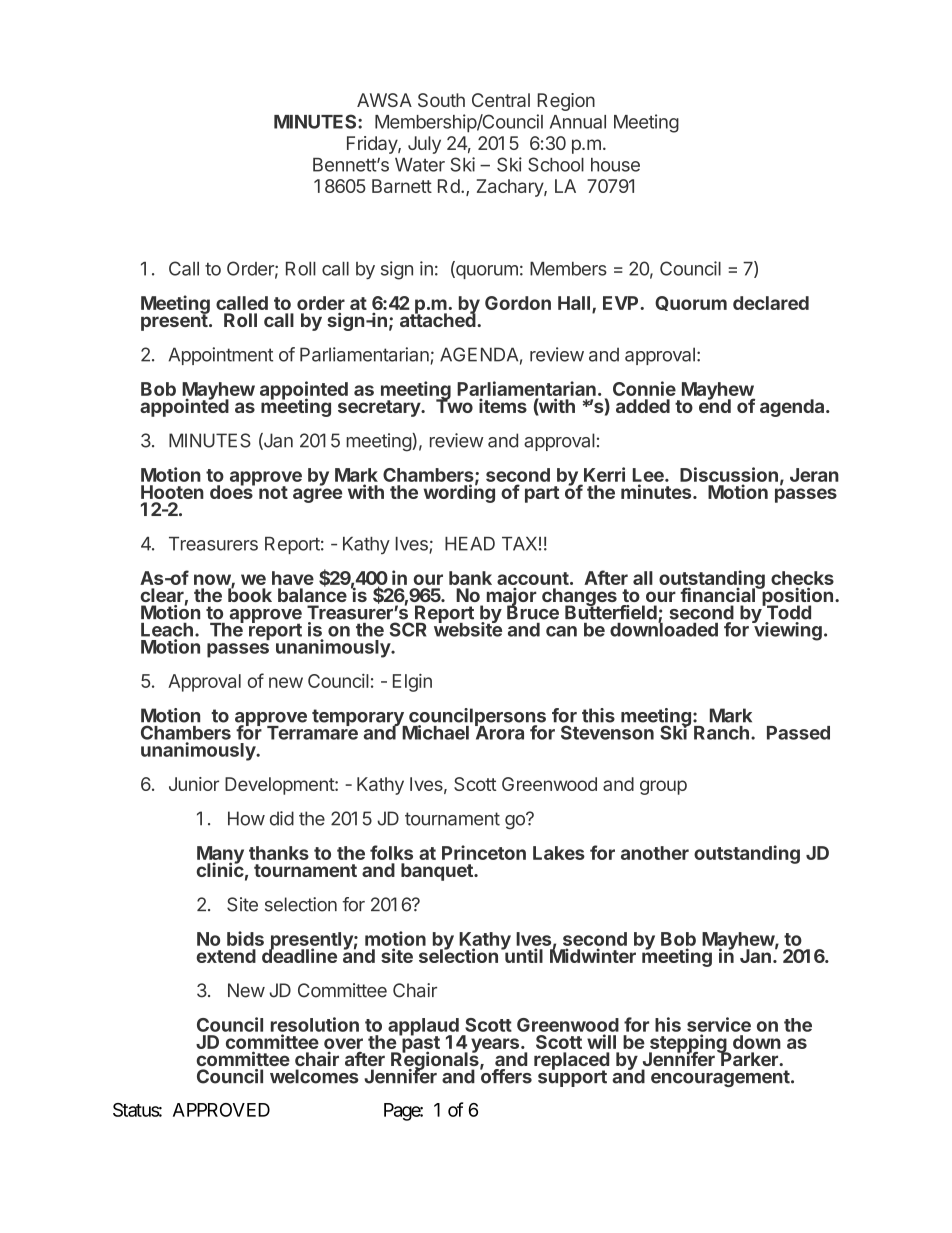 Image resolution: width=952 pixels, height=1233 pixels. Describe the element at coordinates (615, 165) in the screenshot. I see `house` at that location.
